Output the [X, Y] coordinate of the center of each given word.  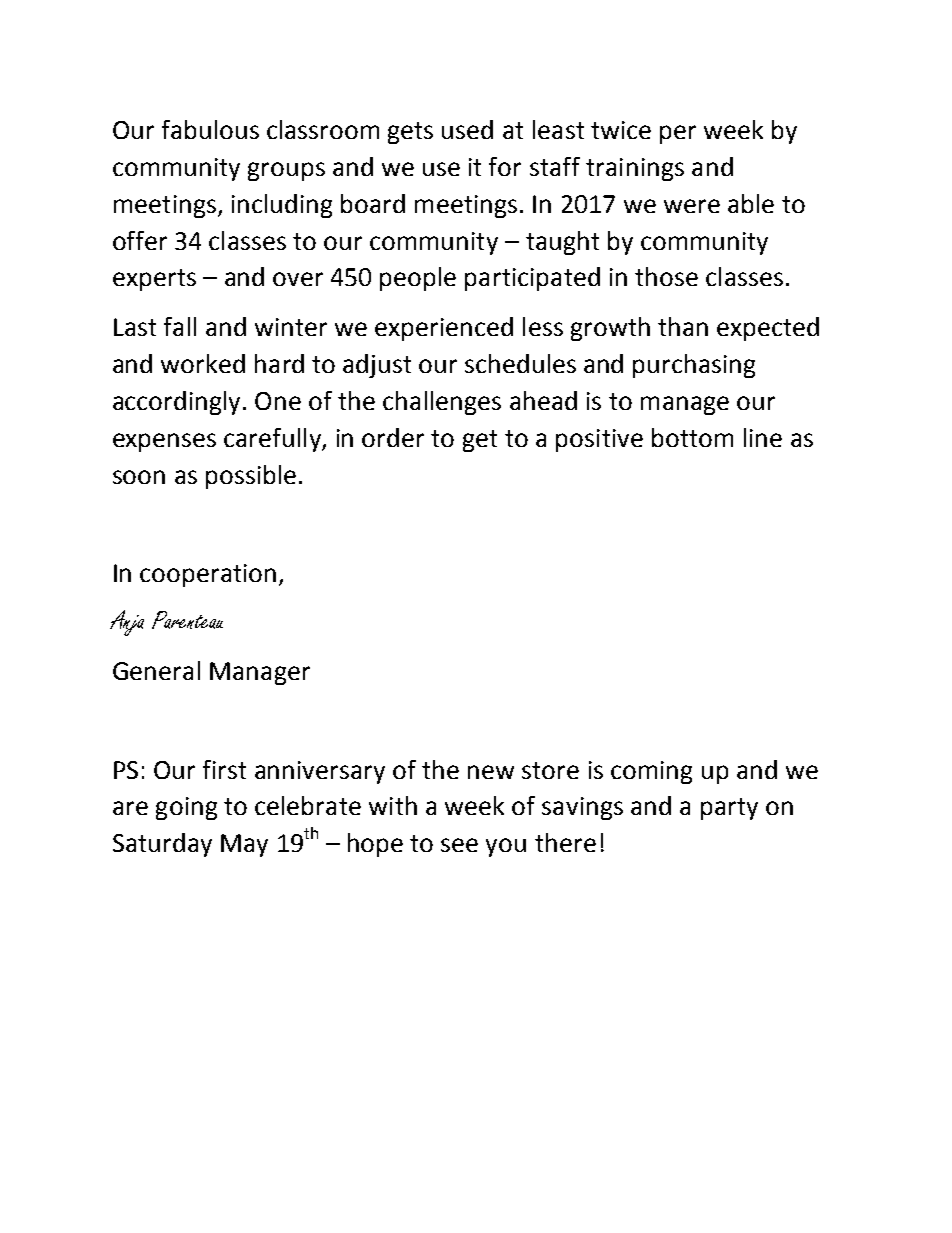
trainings [635, 169]
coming [651, 772]
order [393, 437]
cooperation [208, 575]
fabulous [210, 129]
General [156, 670]
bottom [692, 437]
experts [154, 280]
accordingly [178, 403]
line [763, 437]
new [491, 772]
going [186, 808]
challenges [442, 403]
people [418, 279]
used [467, 129]
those [666, 276]
